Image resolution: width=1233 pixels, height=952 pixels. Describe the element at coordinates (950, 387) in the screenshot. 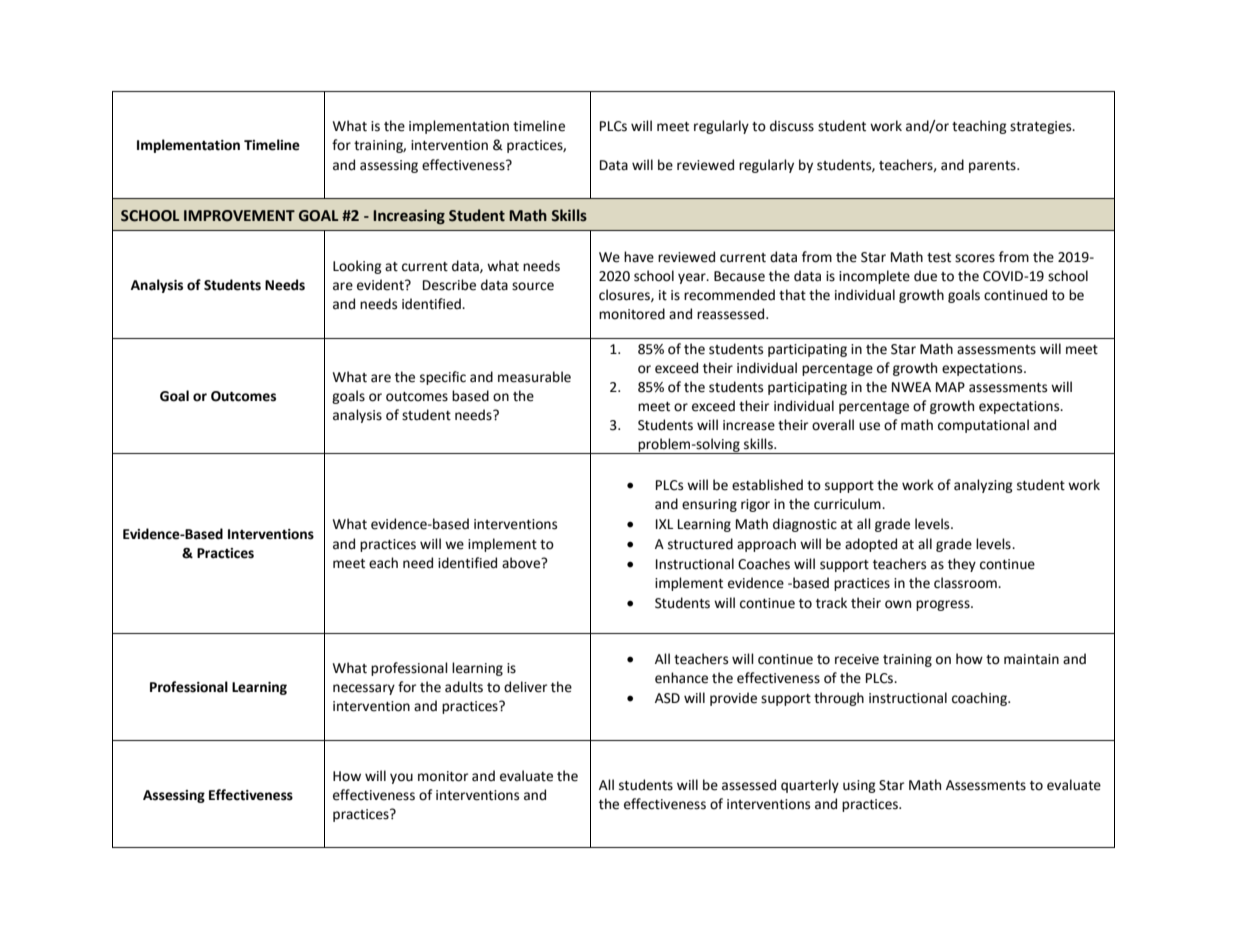

I see `MAP` at that location.
